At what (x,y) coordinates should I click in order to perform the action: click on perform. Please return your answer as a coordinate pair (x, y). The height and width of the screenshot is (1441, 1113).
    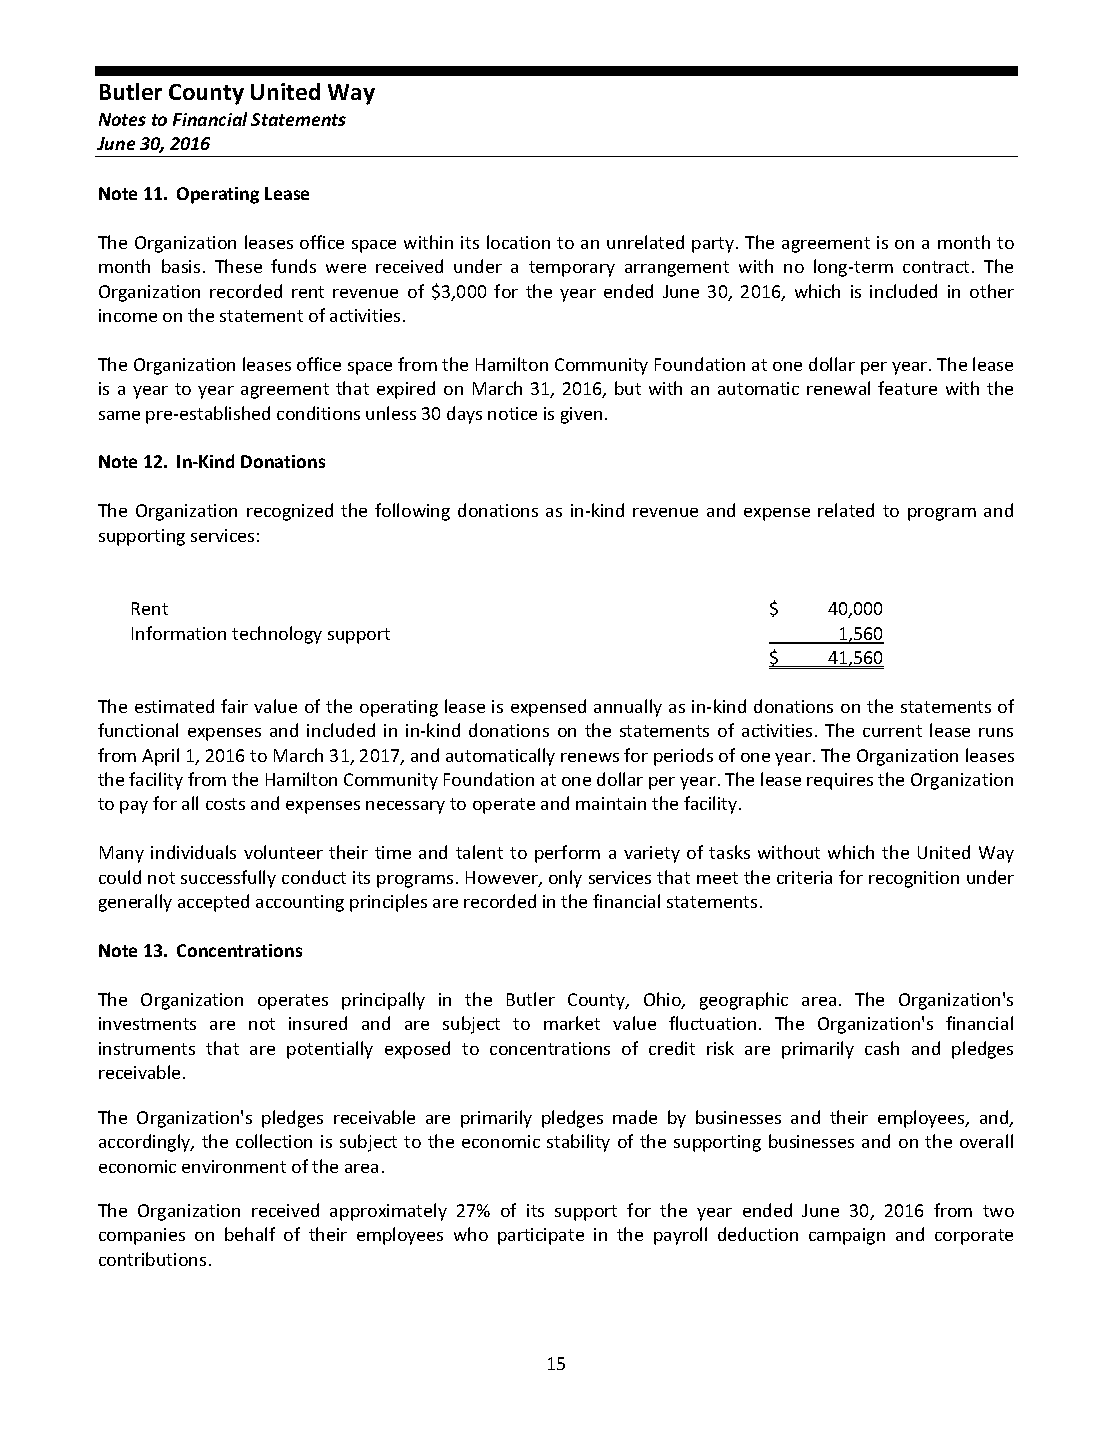
    Looking at the image, I should click on (567, 854).
